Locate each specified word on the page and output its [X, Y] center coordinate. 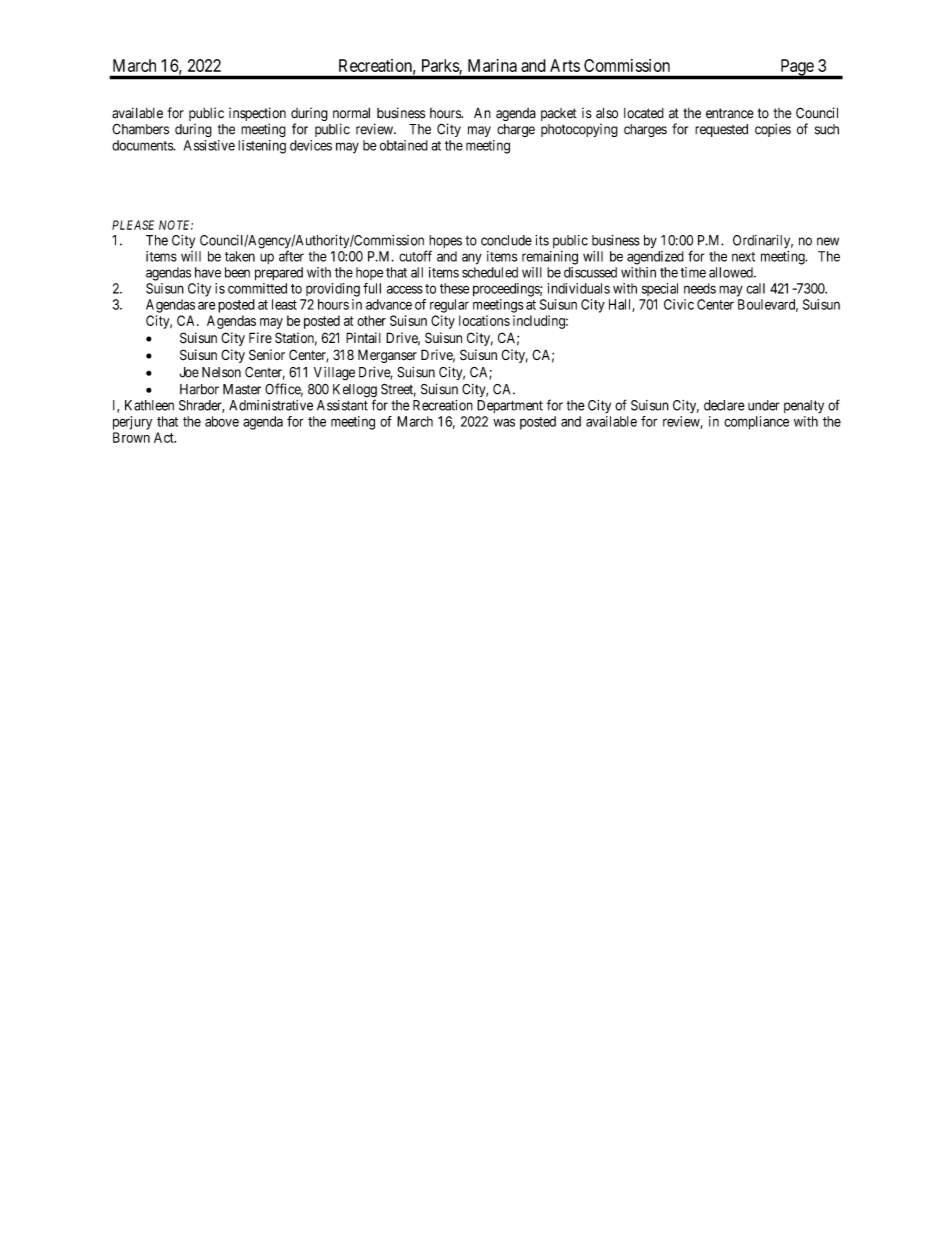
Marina [492, 65]
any [472, 259]
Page [796, 68]
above [222, 421]
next [743, 257]
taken [240, 256]
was [504, 422]
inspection [257, 115]
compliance [756, 423]
